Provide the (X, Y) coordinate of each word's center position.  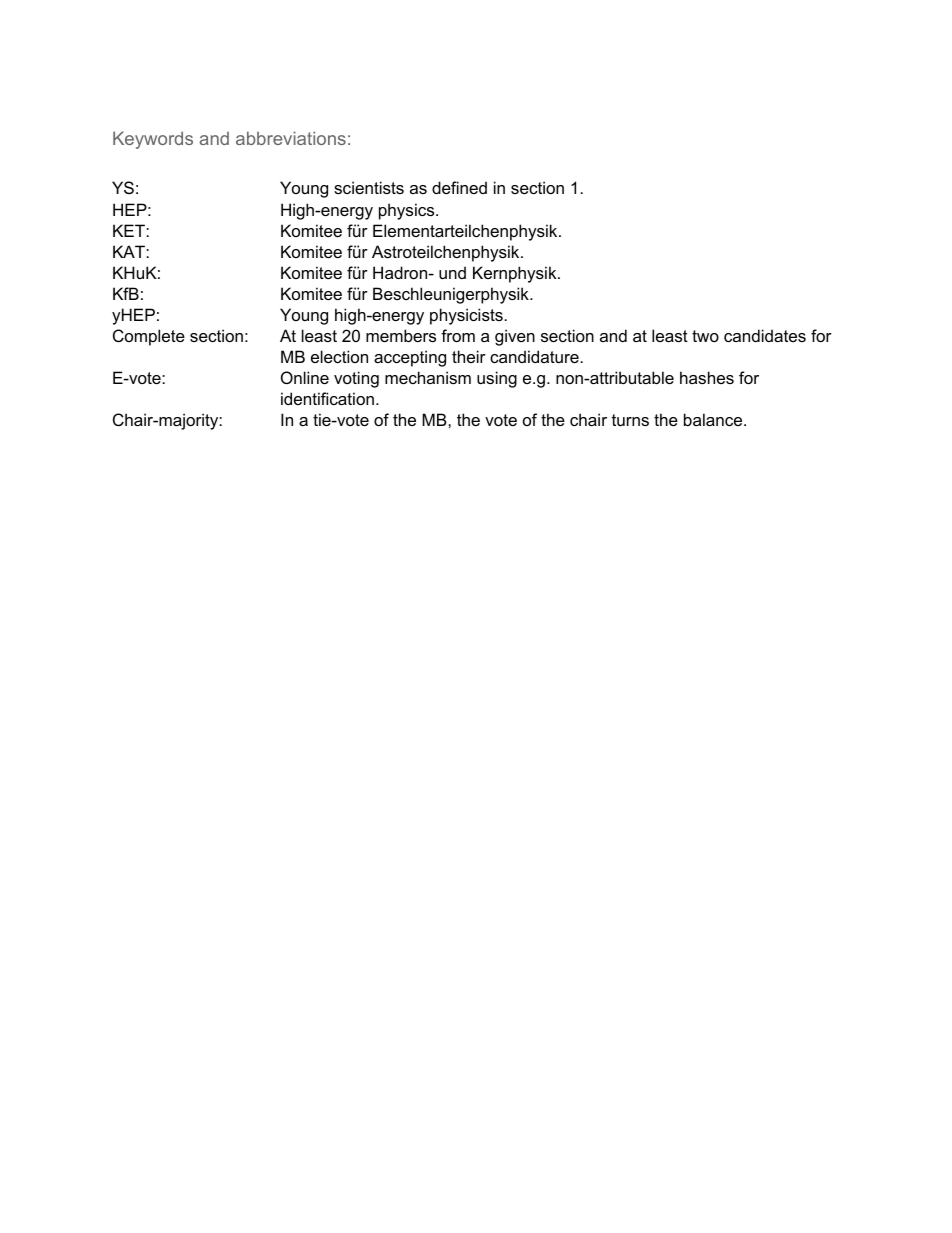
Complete (149, 337)
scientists (369, 187)
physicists (466, 316)
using (497, 379)
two (705, 336)
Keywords (153, 140)
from (458, 335)
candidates (765, 335)
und (452, 272)
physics (408, 211)
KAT (130, 251)
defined (459, 187)
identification (327, 398)
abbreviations (291, 138)
